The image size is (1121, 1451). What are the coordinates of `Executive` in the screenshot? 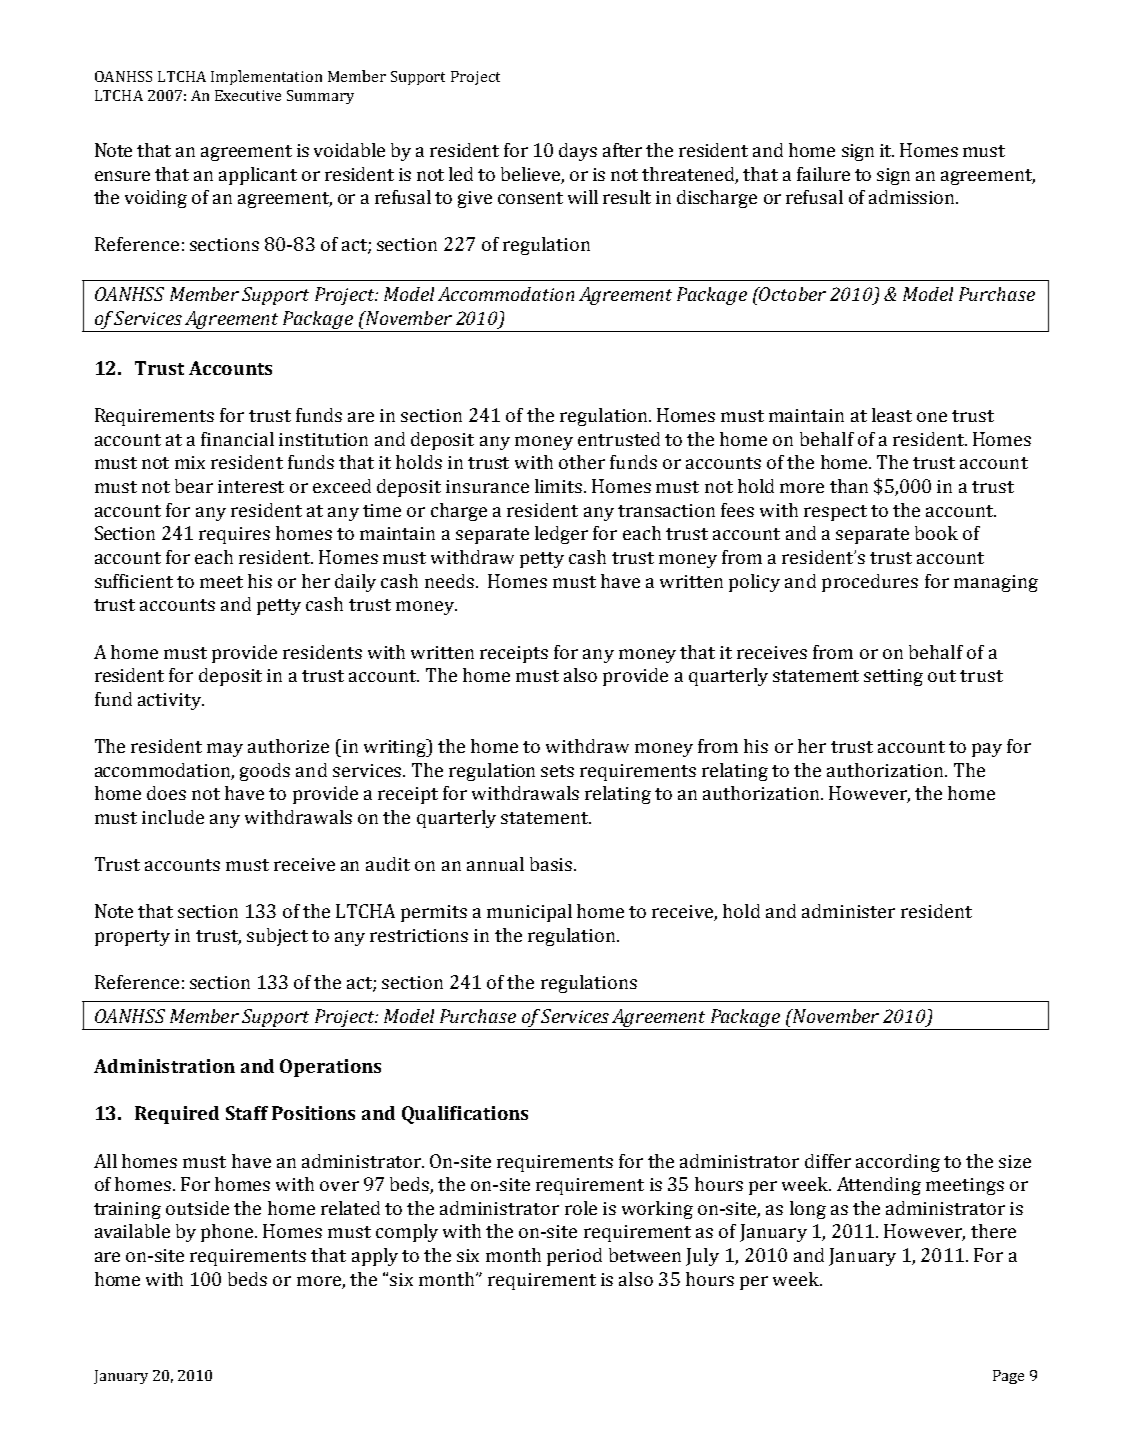 It's located at (248, 95).
